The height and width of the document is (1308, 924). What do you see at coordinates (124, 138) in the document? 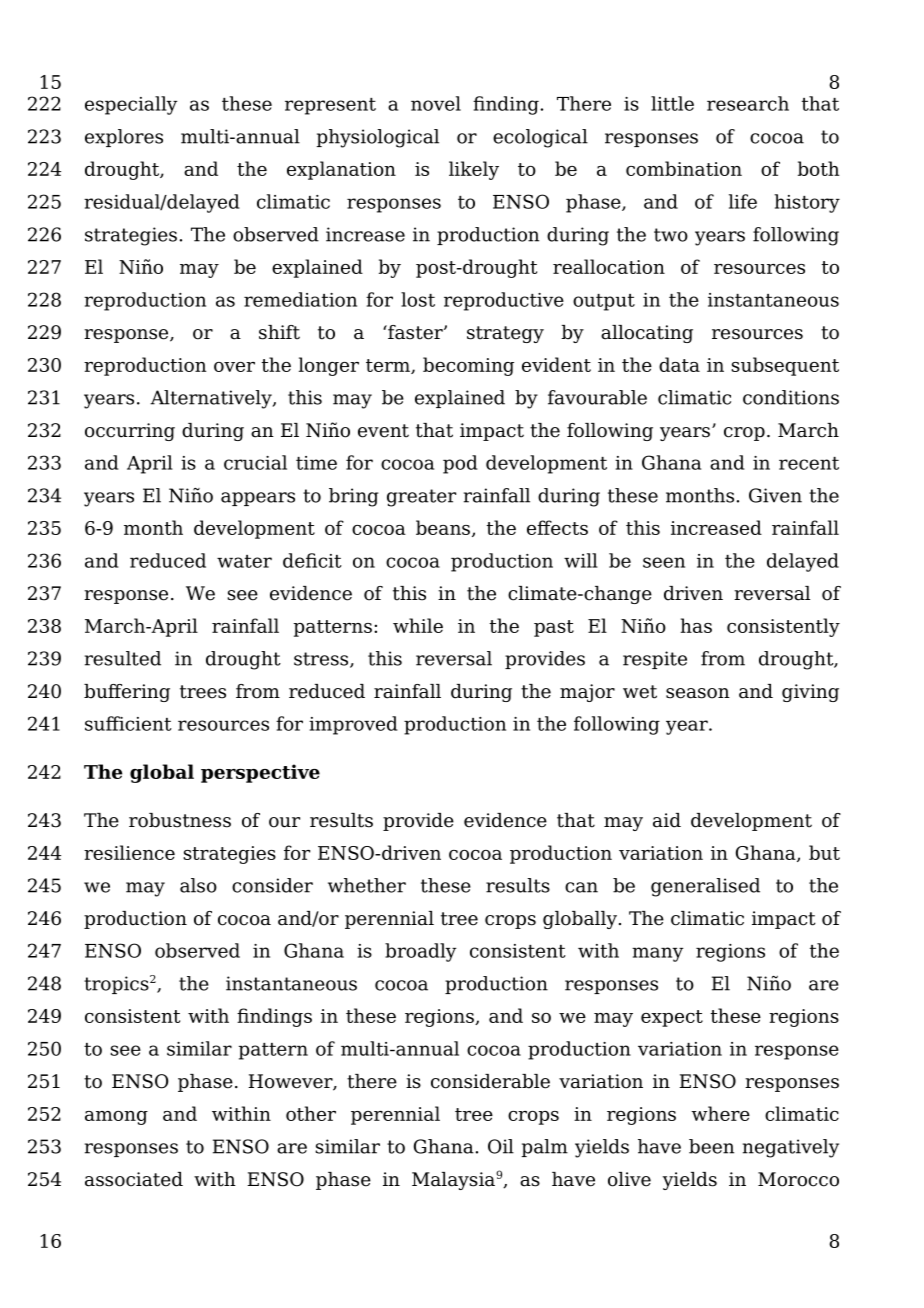
I see `explores` at bounding box center [124, 138].
